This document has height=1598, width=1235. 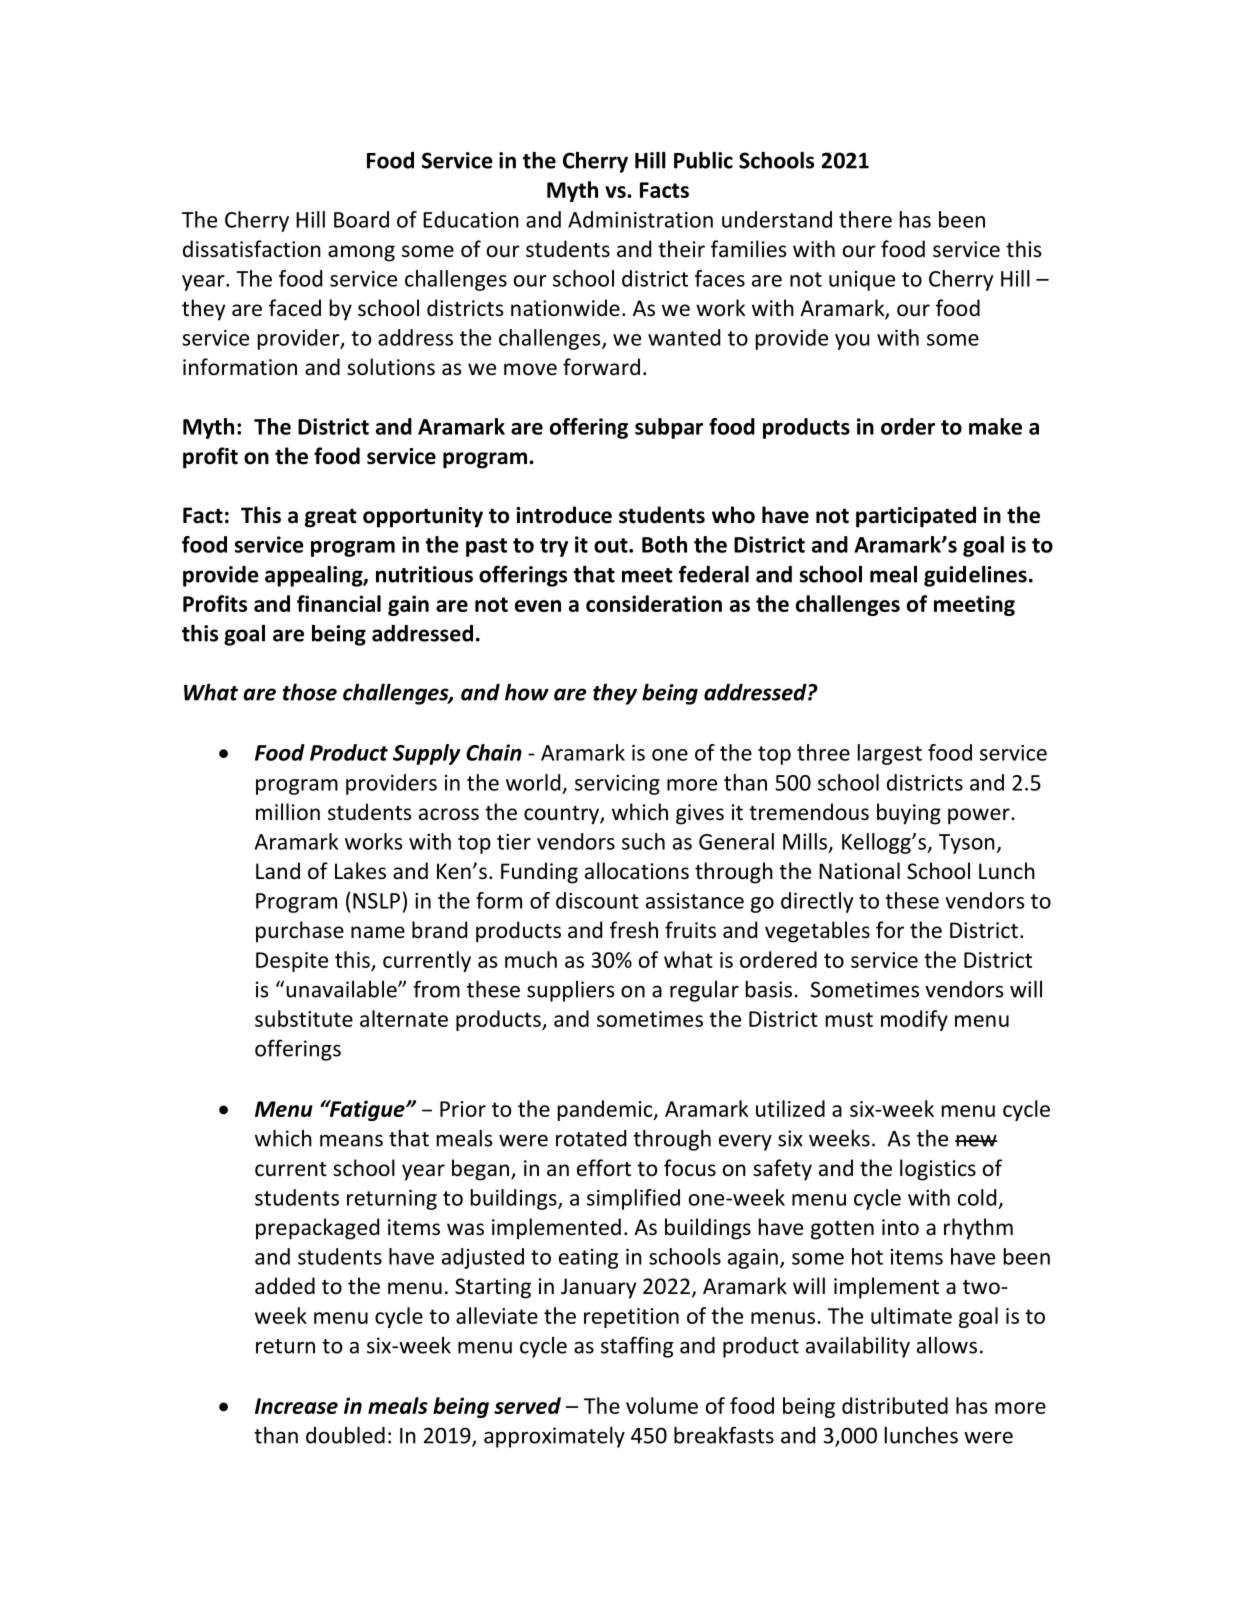 What do you see at coordinates (617, 785) in the document?
I see `servicing` at bounding box center [617, 785].
